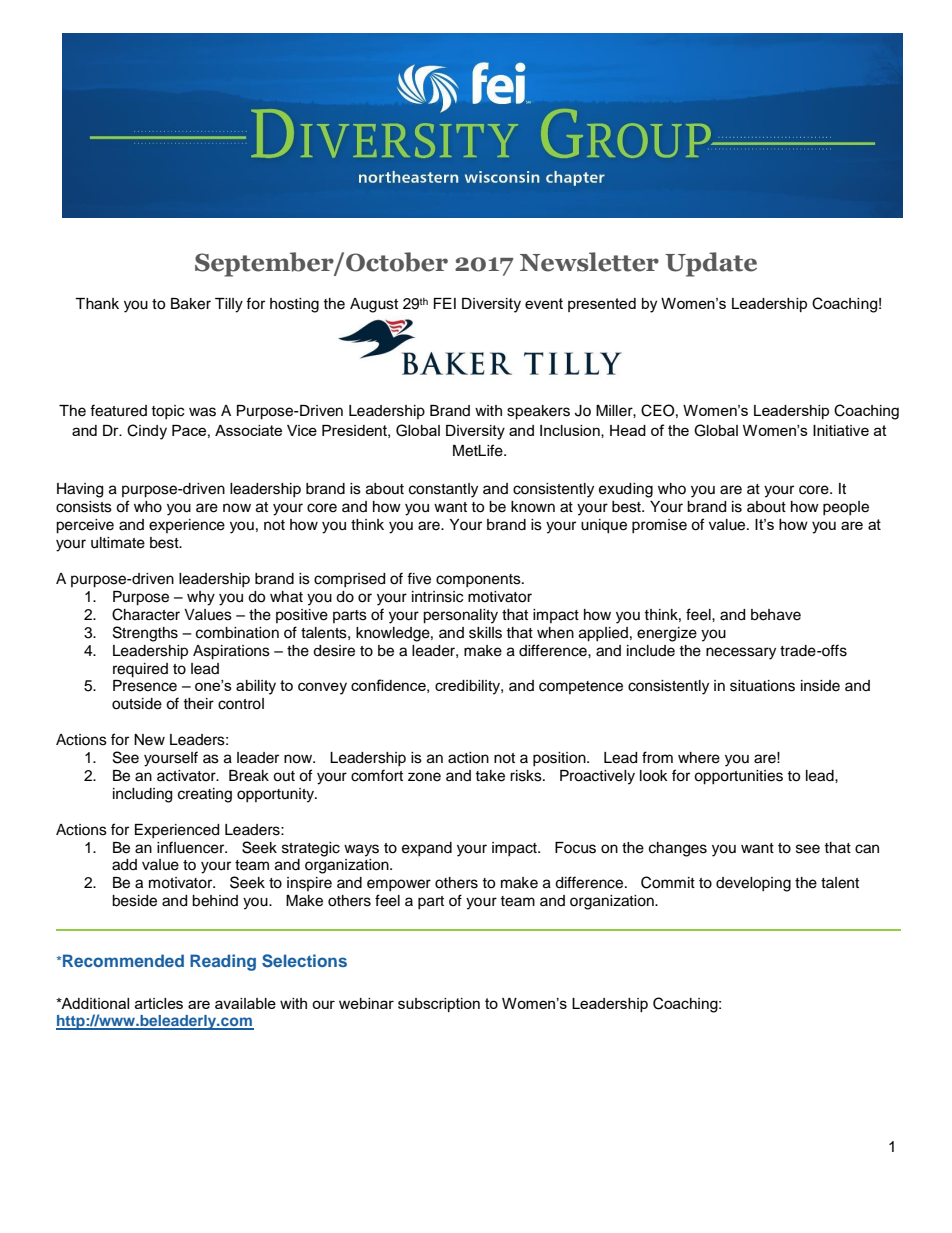 The width and height of the screenshot is (952, 1233). Describe the element at coordinates (581, 687) in the screenshot. I see `competence` at that location.
